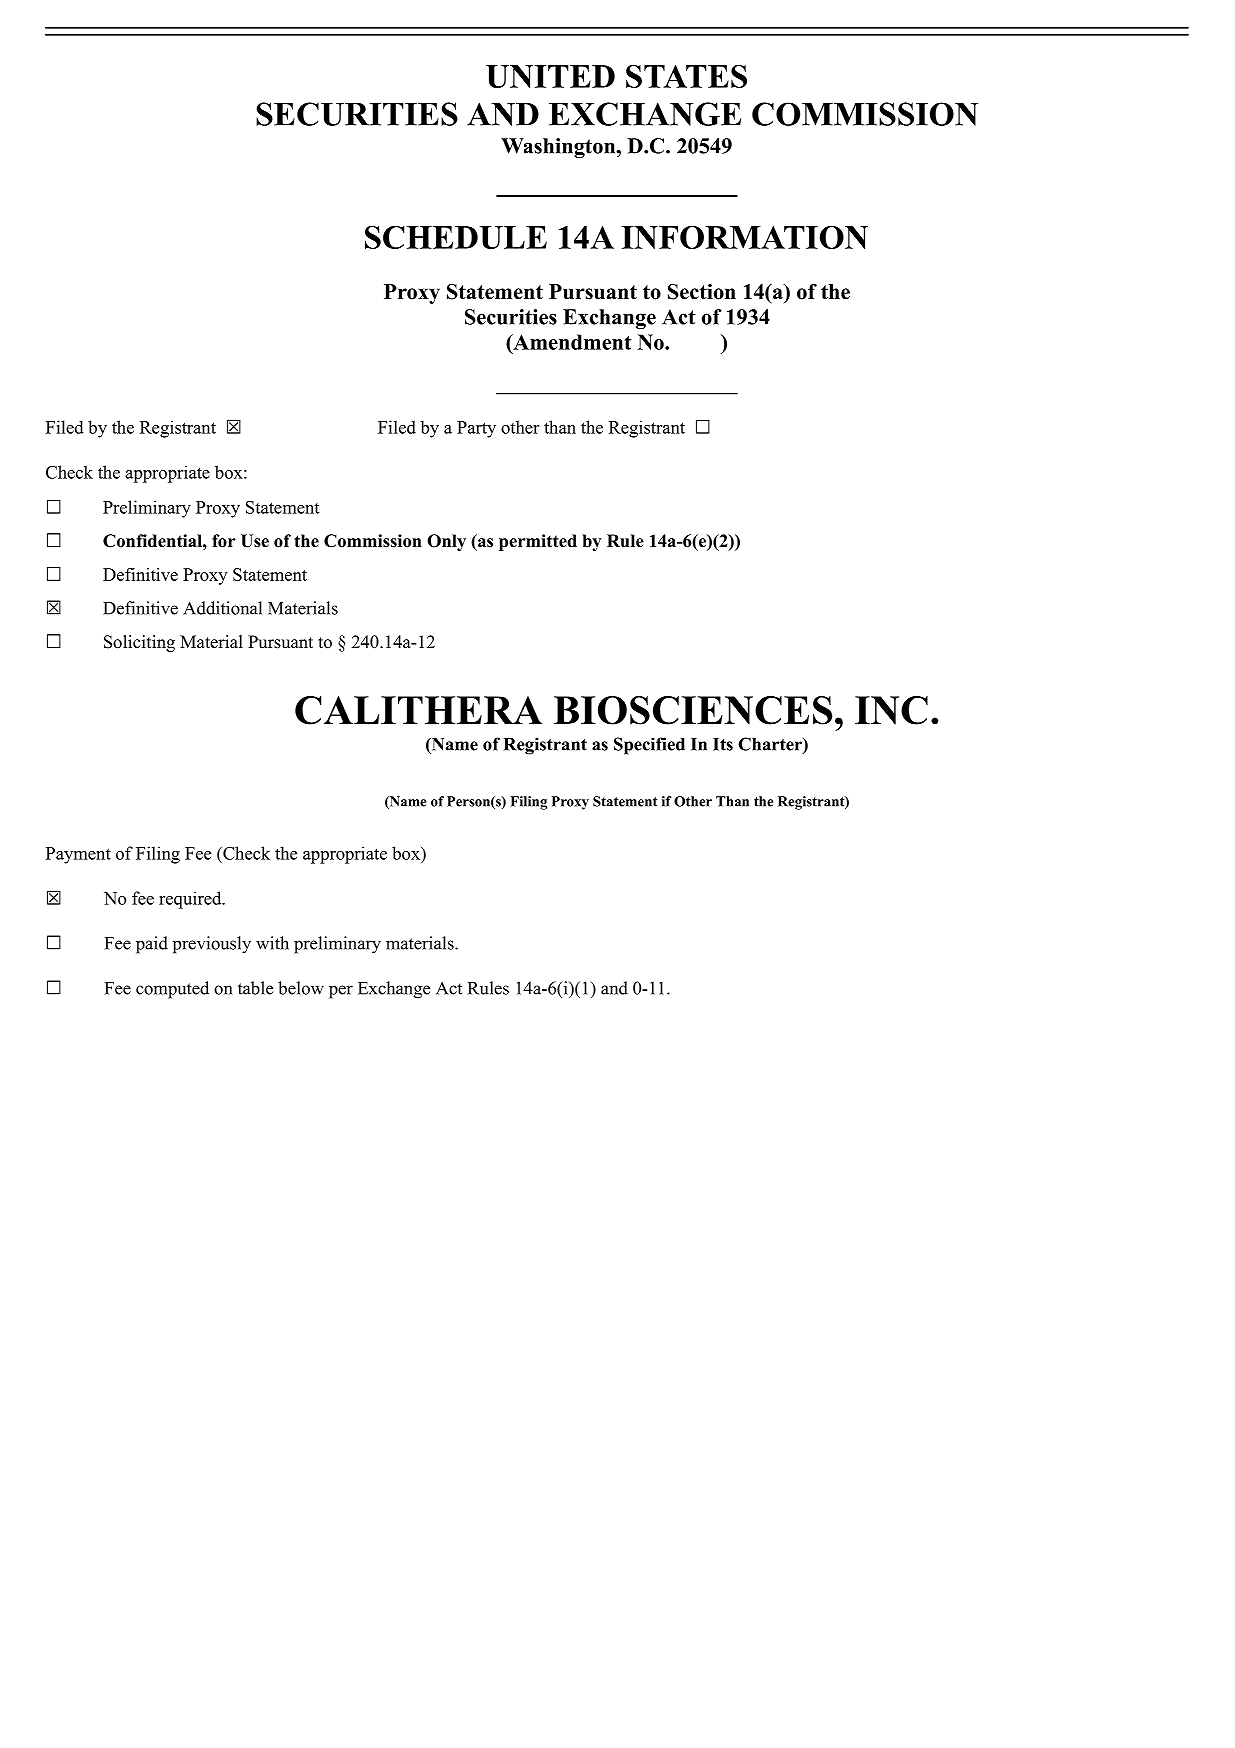 This screenshot has height=1748, width=1235. Describe the element at coordinates (255, 541) in the screenshot. I see `Use` at that location.
